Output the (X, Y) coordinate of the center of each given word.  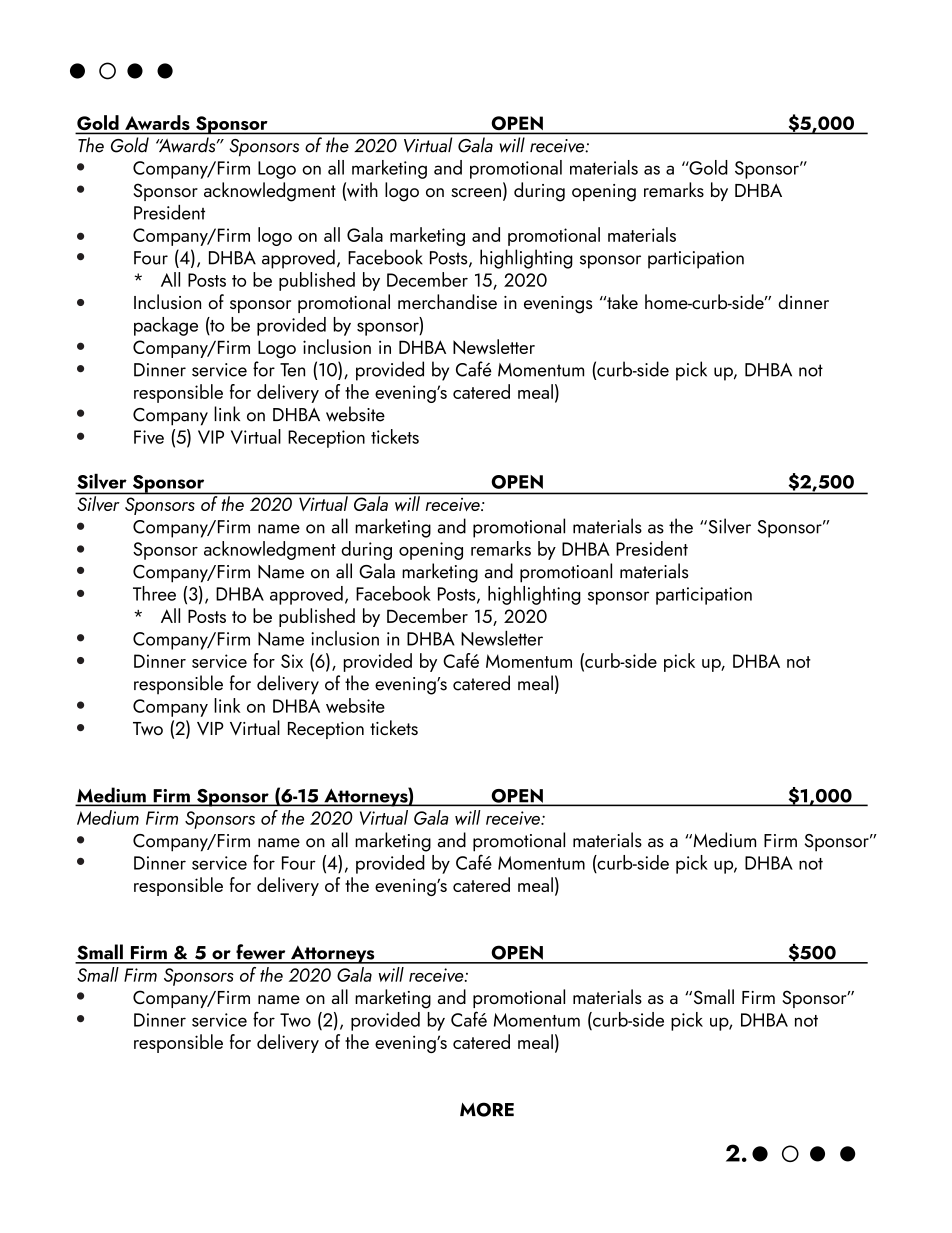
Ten (292, 370)
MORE (487, 1109)
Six (292, 661)
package (166, 326)
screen (476, 192)
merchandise (447, 301)
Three (154, 593)
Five (149, 437)
